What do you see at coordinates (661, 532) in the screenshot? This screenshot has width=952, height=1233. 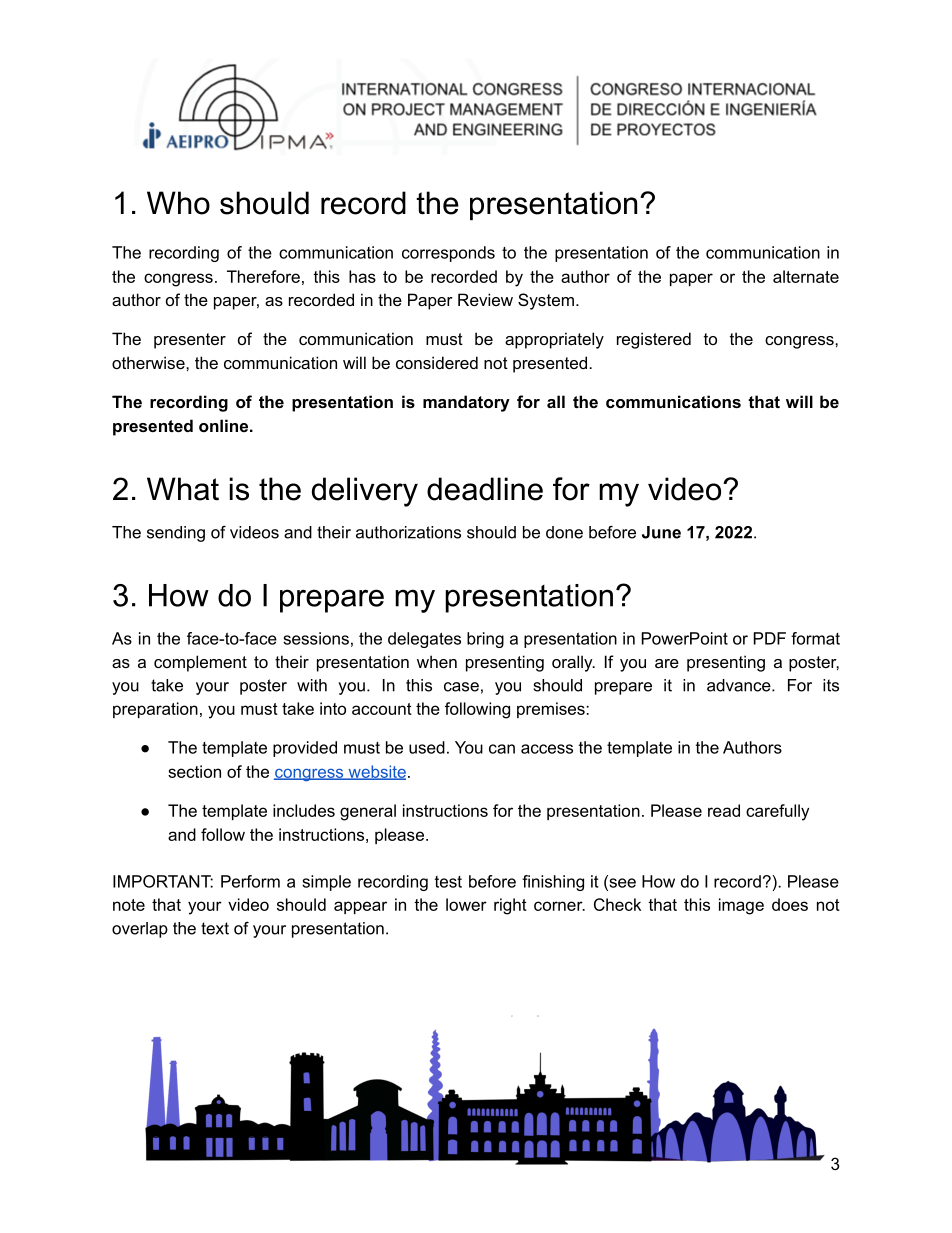 I see `June` at bounding box center [661, 532].
